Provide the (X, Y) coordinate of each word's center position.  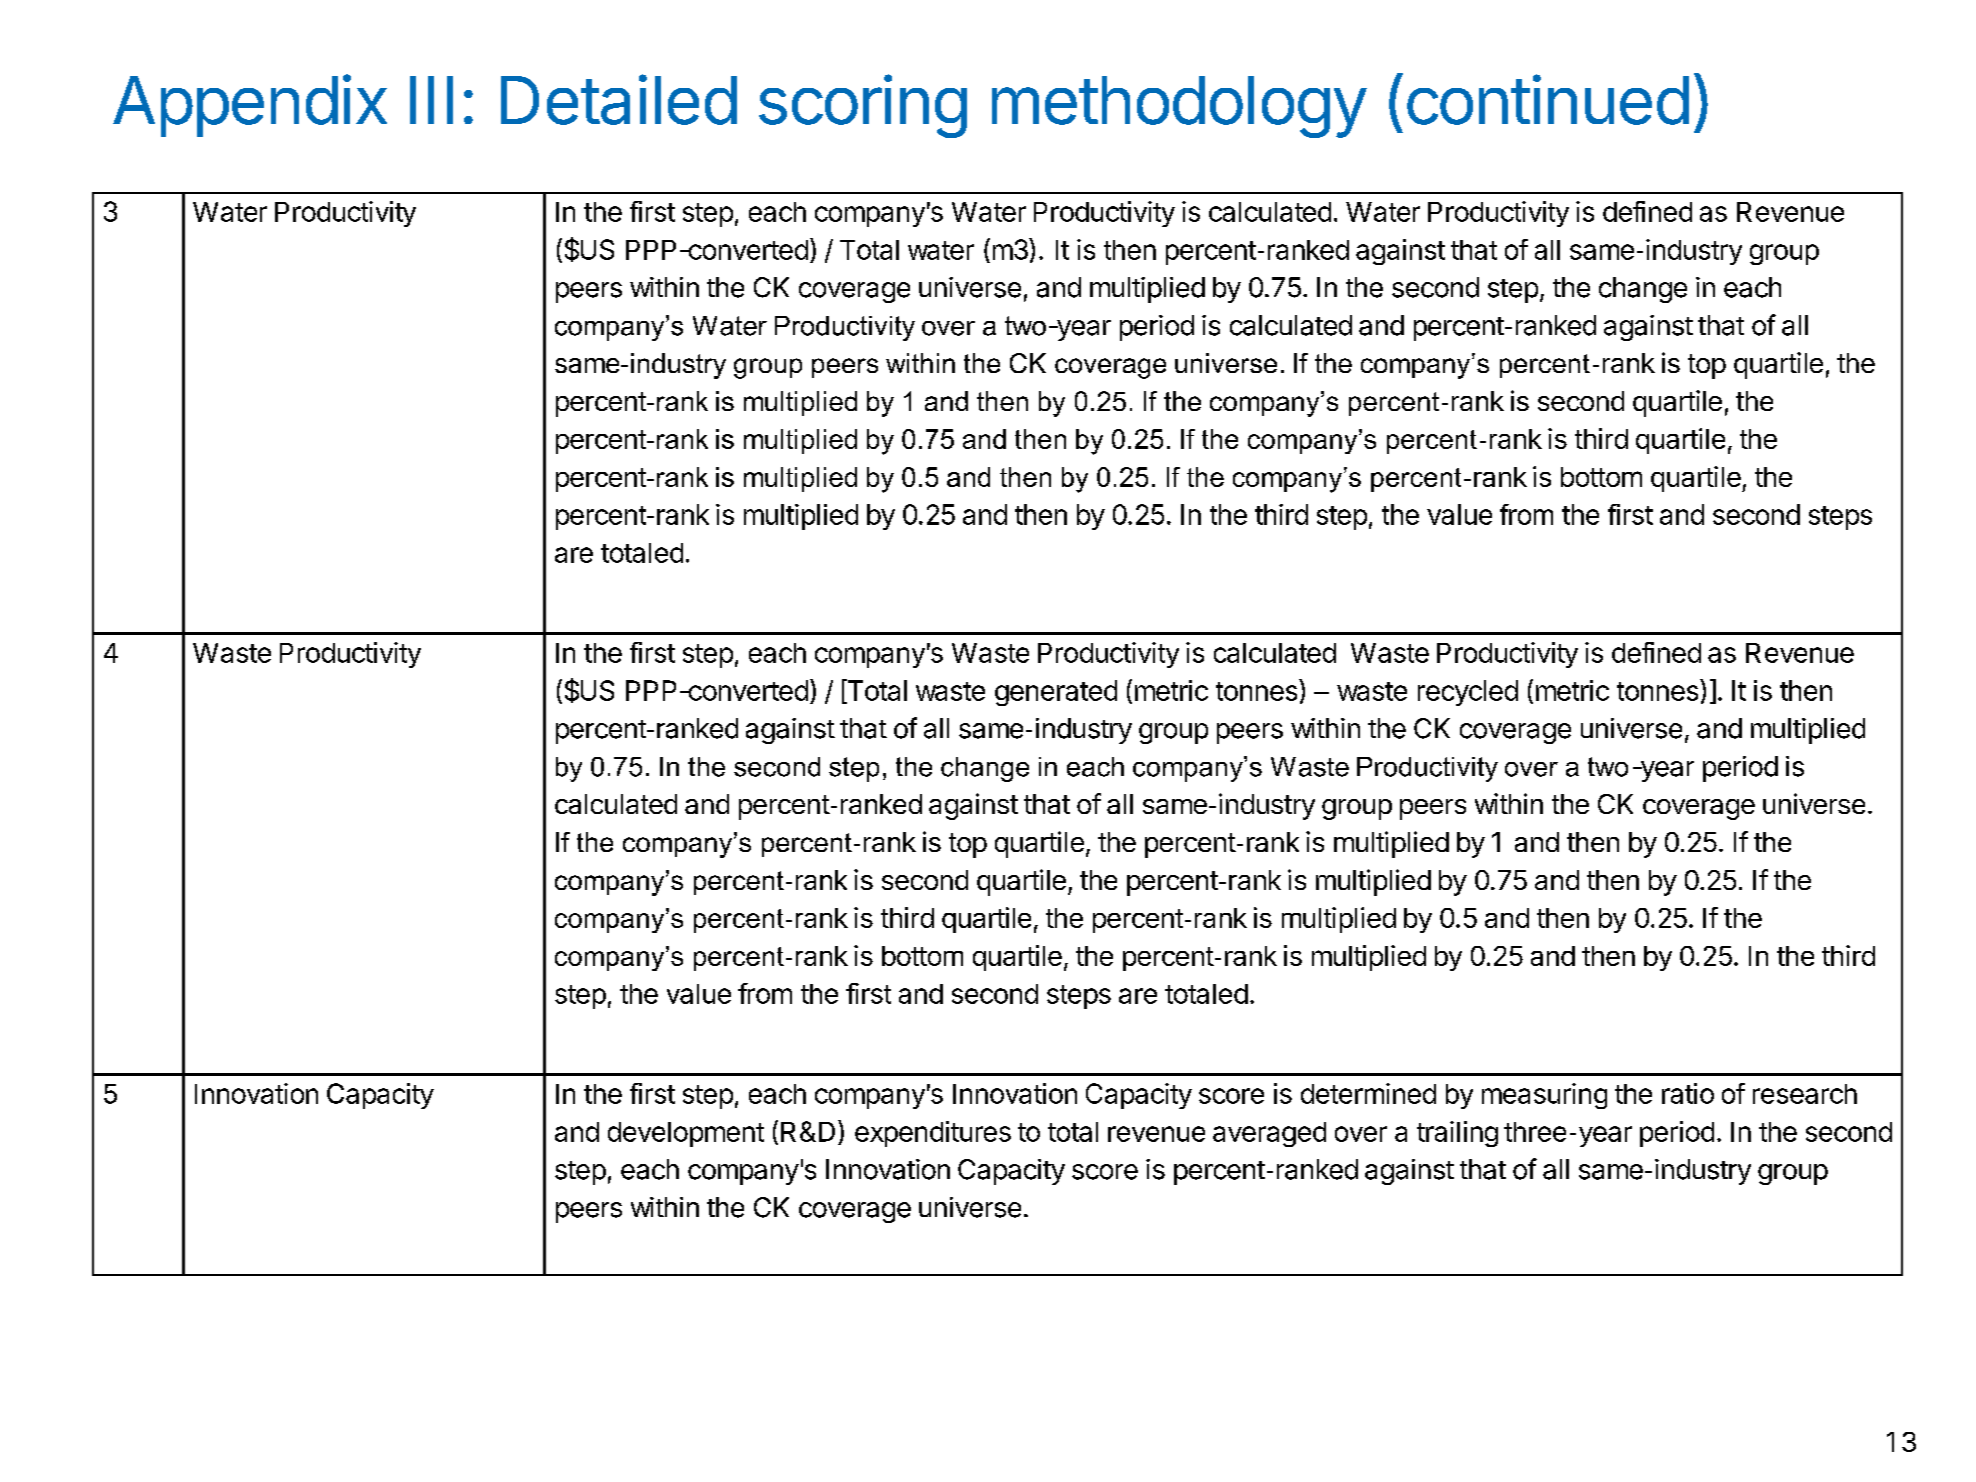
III (431, 100)
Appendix (250, 105)
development (686, 1134)
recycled (1468, 693)
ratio (1688, 1093)
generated (1056, 693)
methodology (1179, 107)
